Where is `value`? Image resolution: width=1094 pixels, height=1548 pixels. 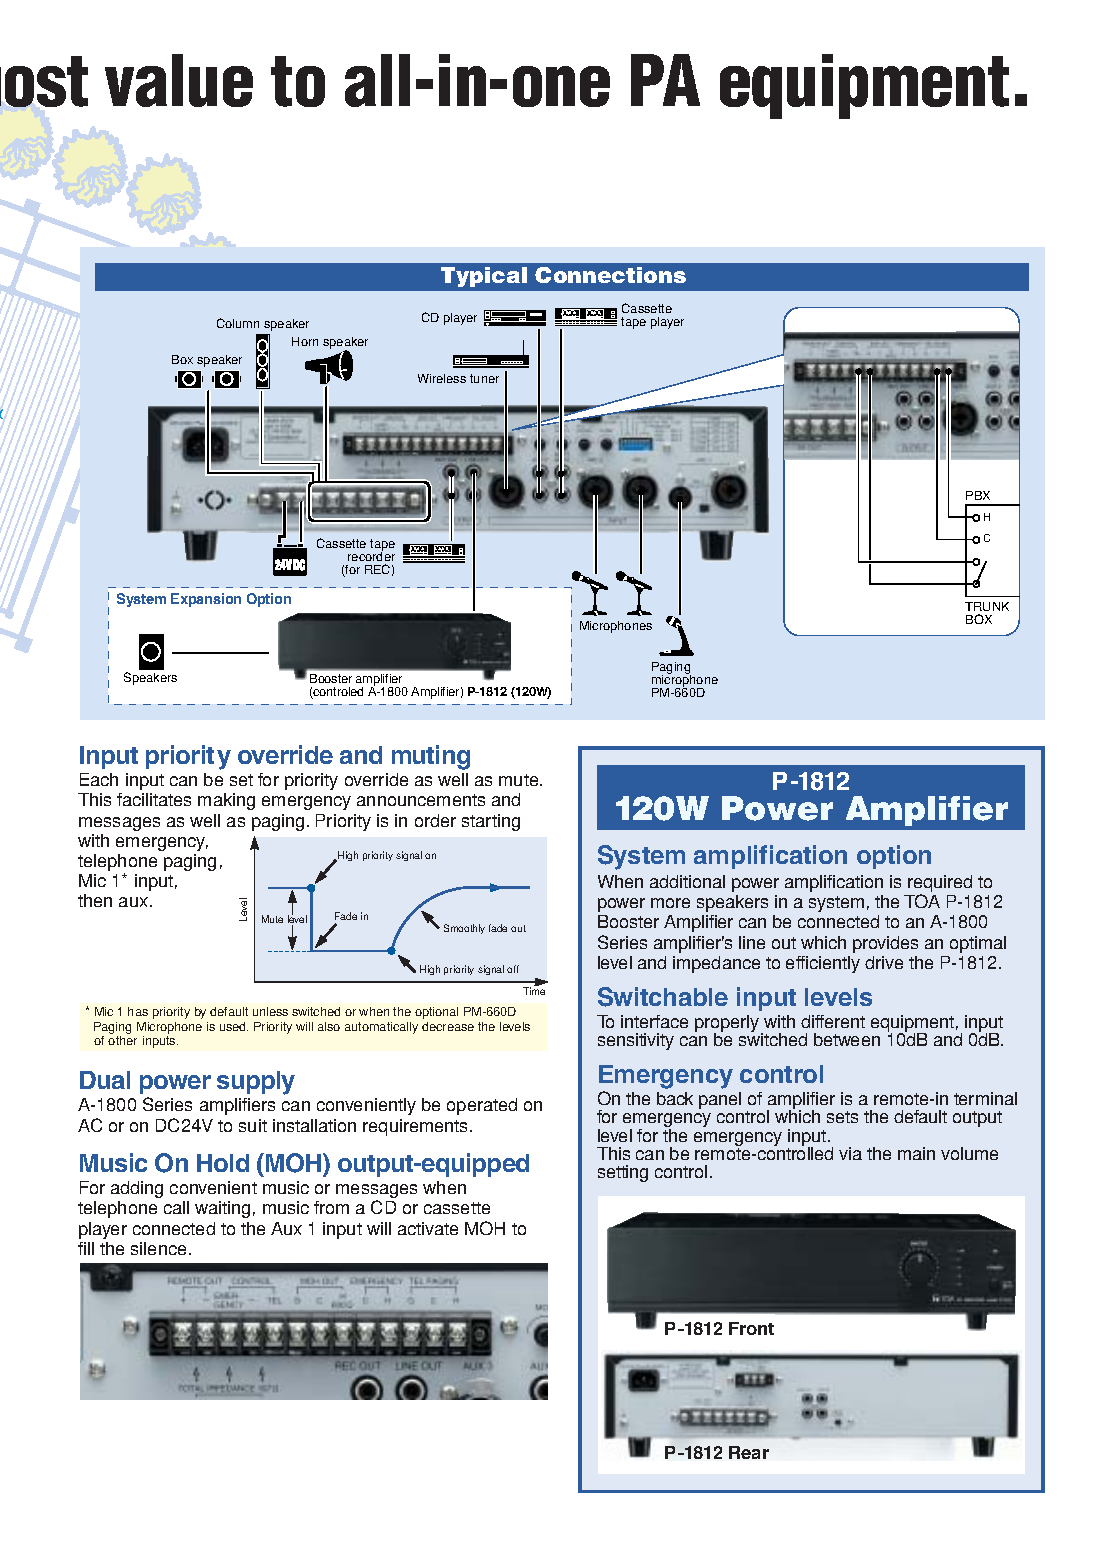
value is located at coordinates (179, 80).
